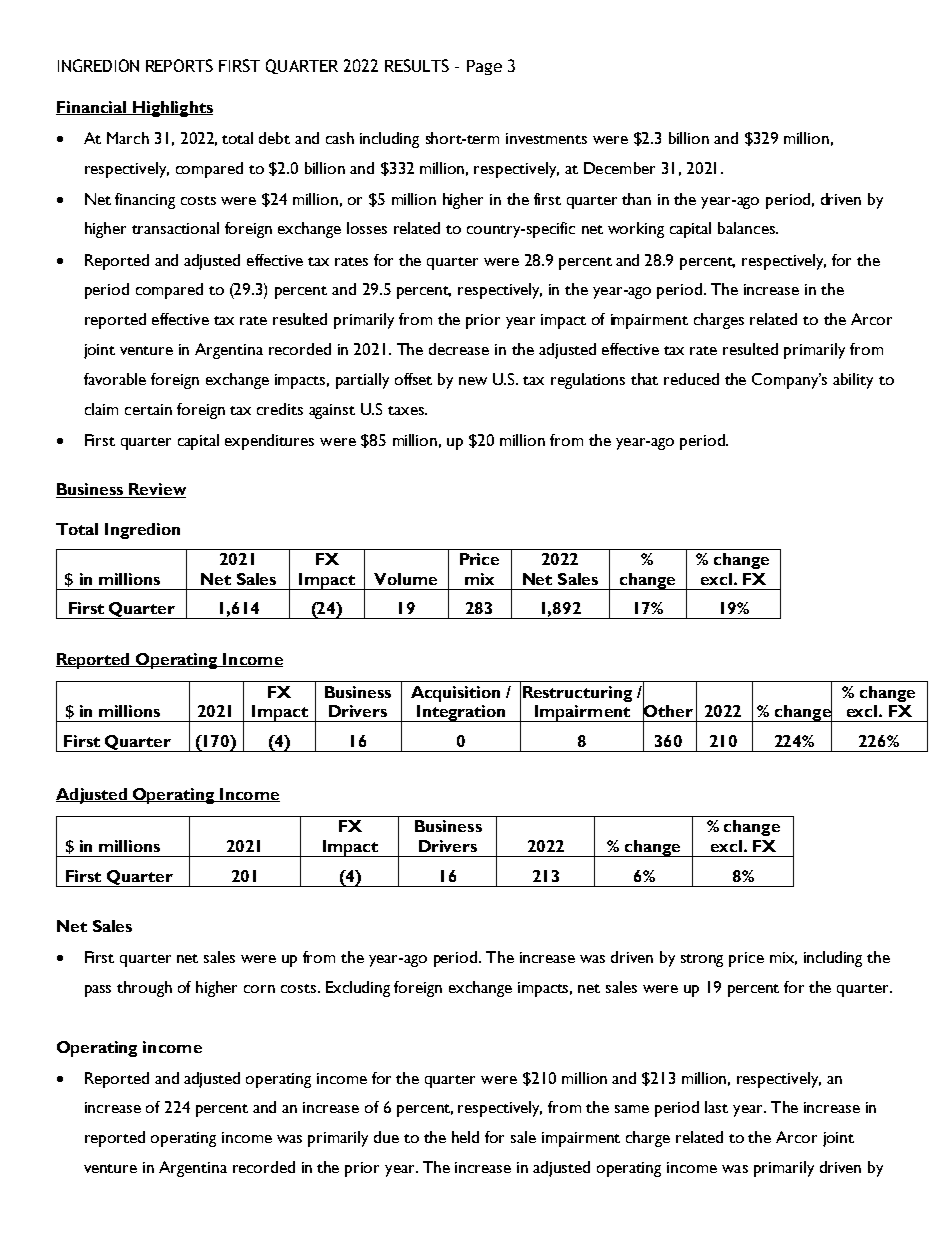  What do you see at coordinates (115, 379) in the document?
I see `favorable` at bounding box center [115, 379].
